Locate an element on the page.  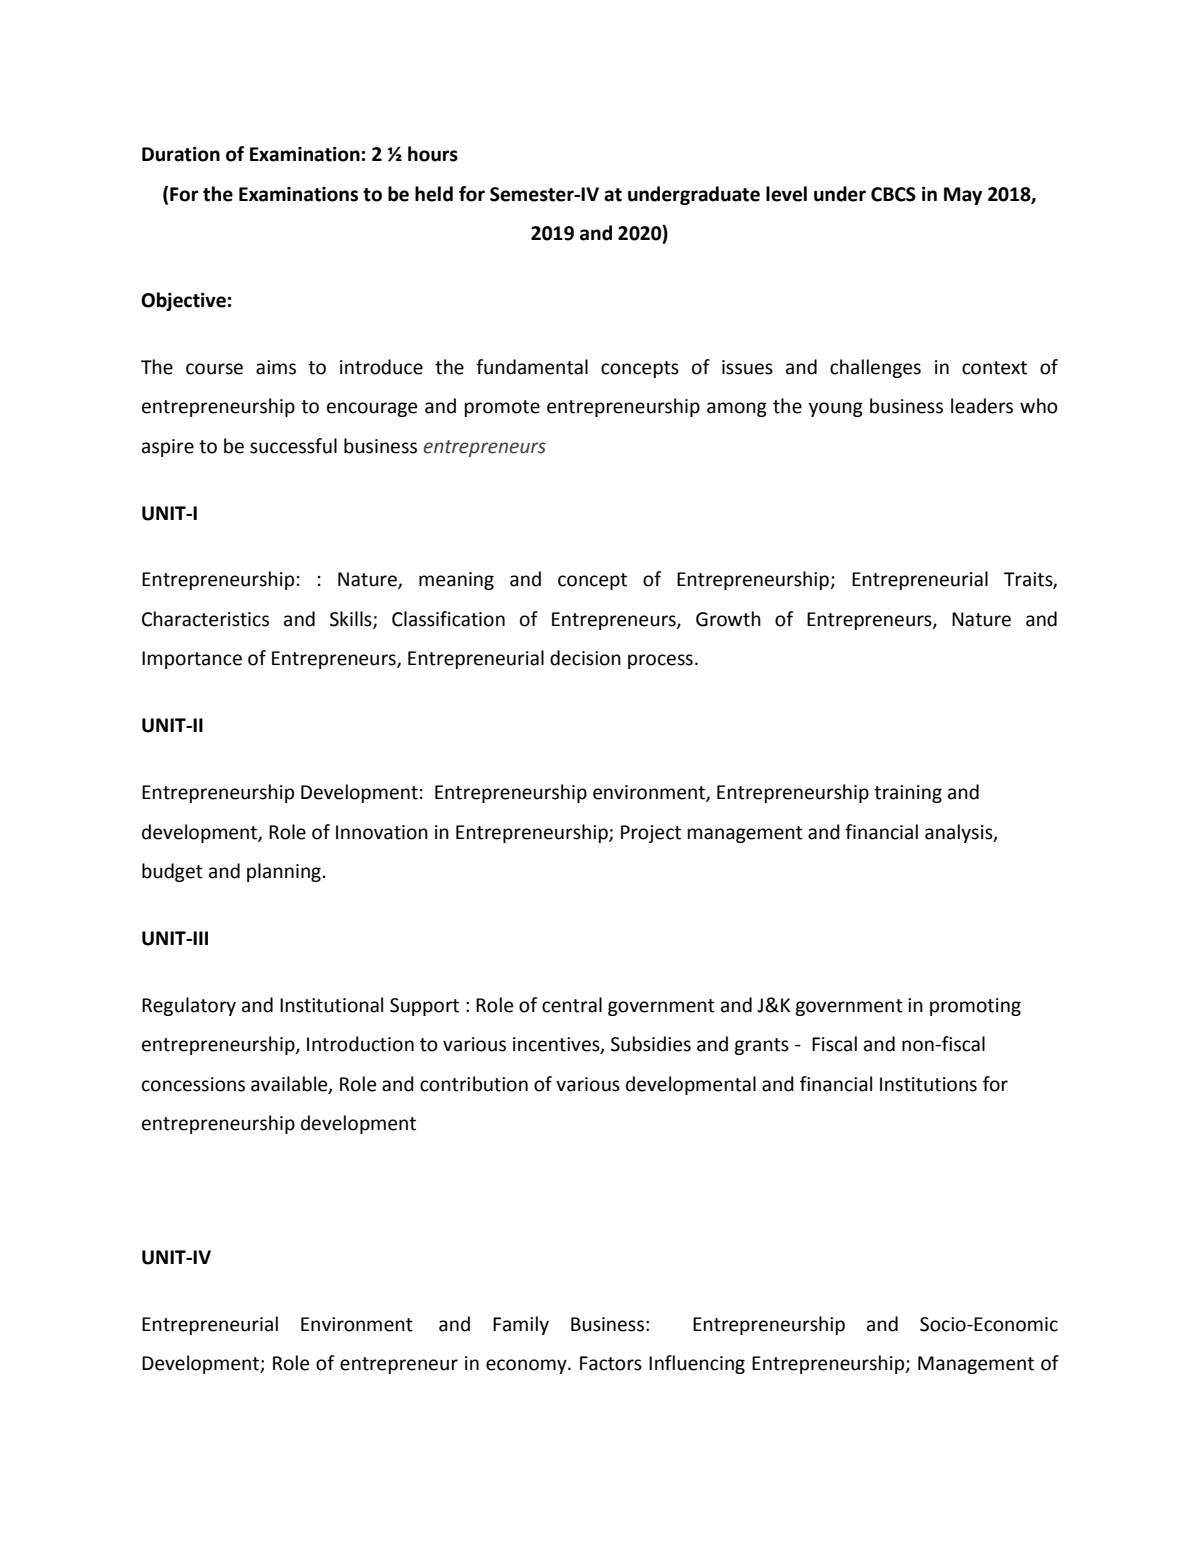
training is located at coordinates (908, 794).
